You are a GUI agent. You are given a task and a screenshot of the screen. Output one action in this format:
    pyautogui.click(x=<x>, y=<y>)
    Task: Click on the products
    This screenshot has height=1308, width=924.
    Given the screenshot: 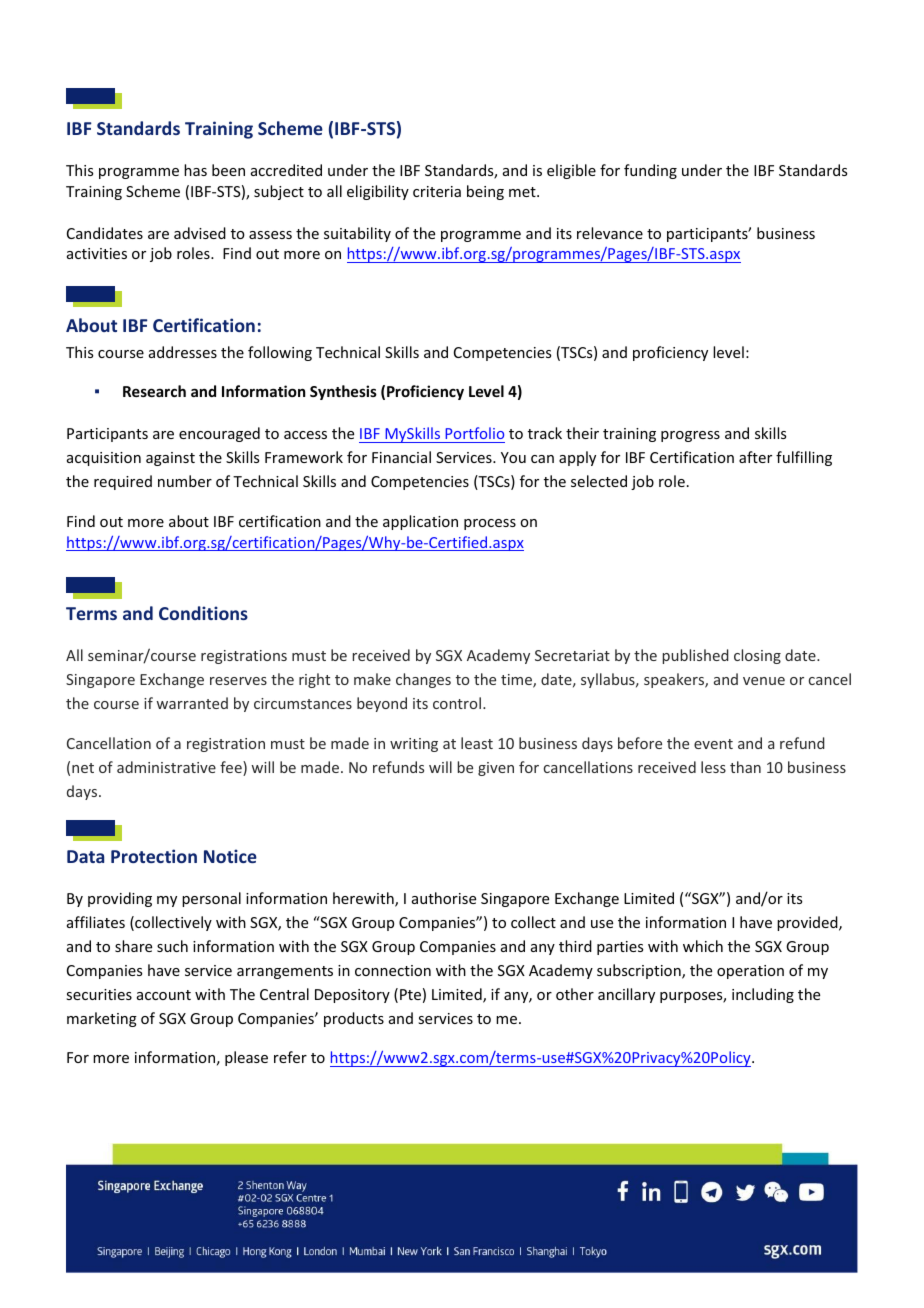 What is the action you would take?
    pyautogui.click(x=354, y=1019)
